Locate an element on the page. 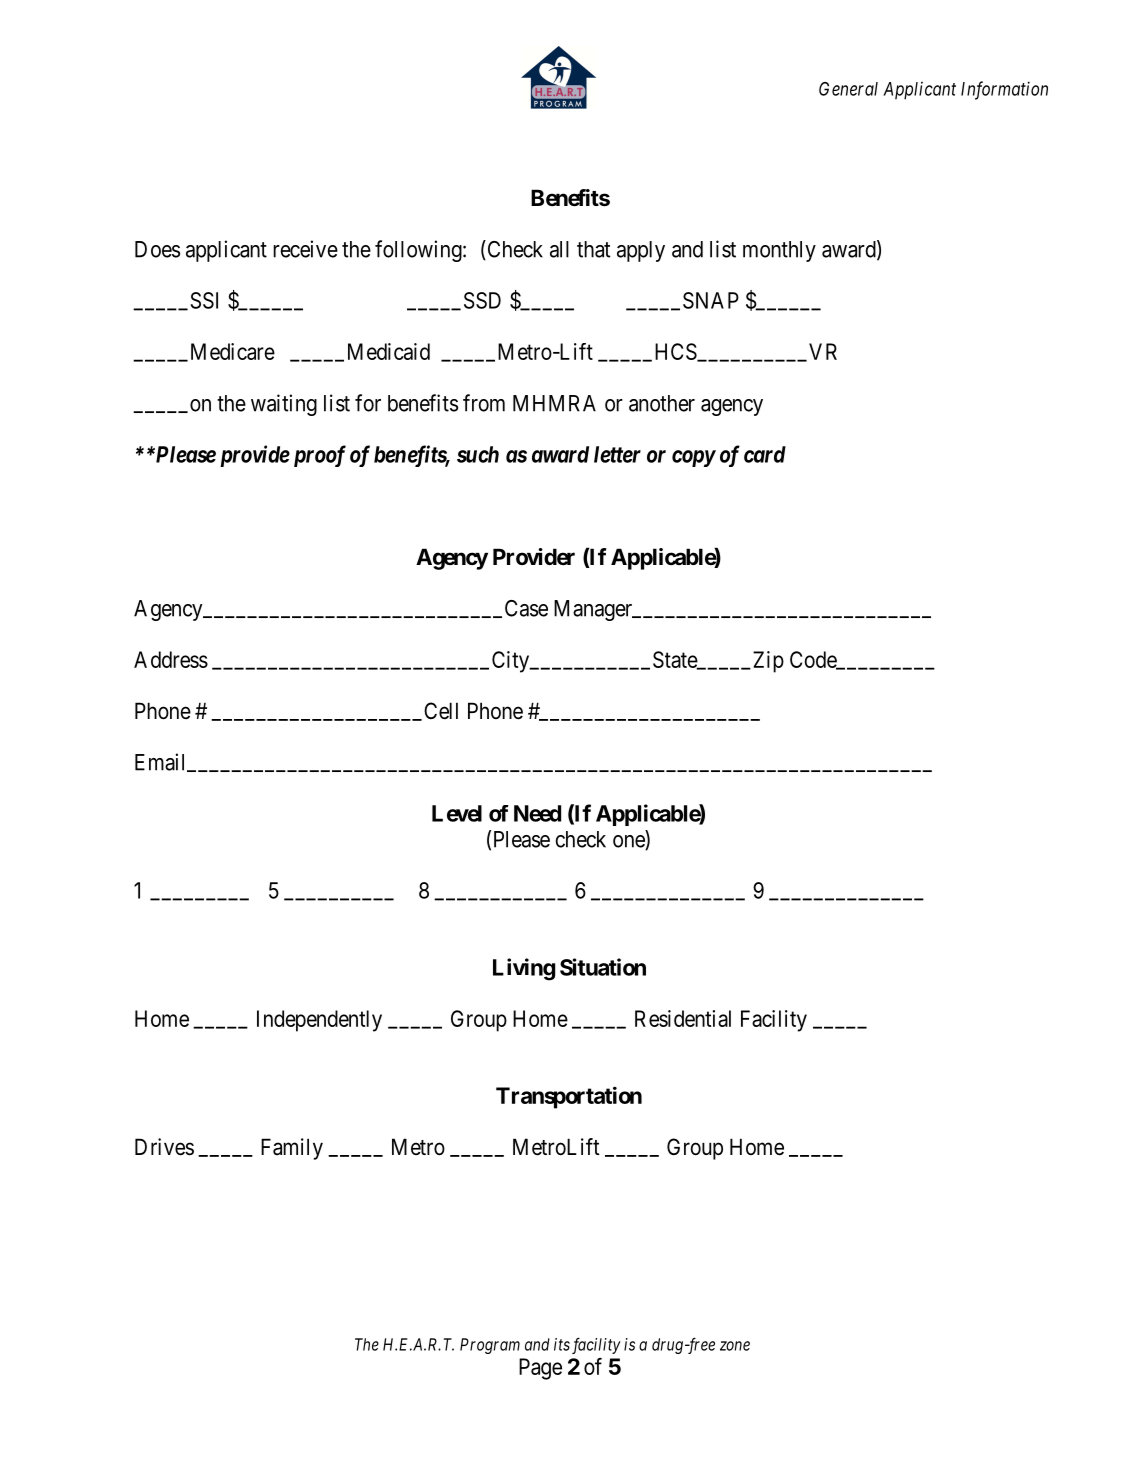 Image resolution: width=1137 pixels, height=1472 pixels. receive is located at coordinates (305, 249).
